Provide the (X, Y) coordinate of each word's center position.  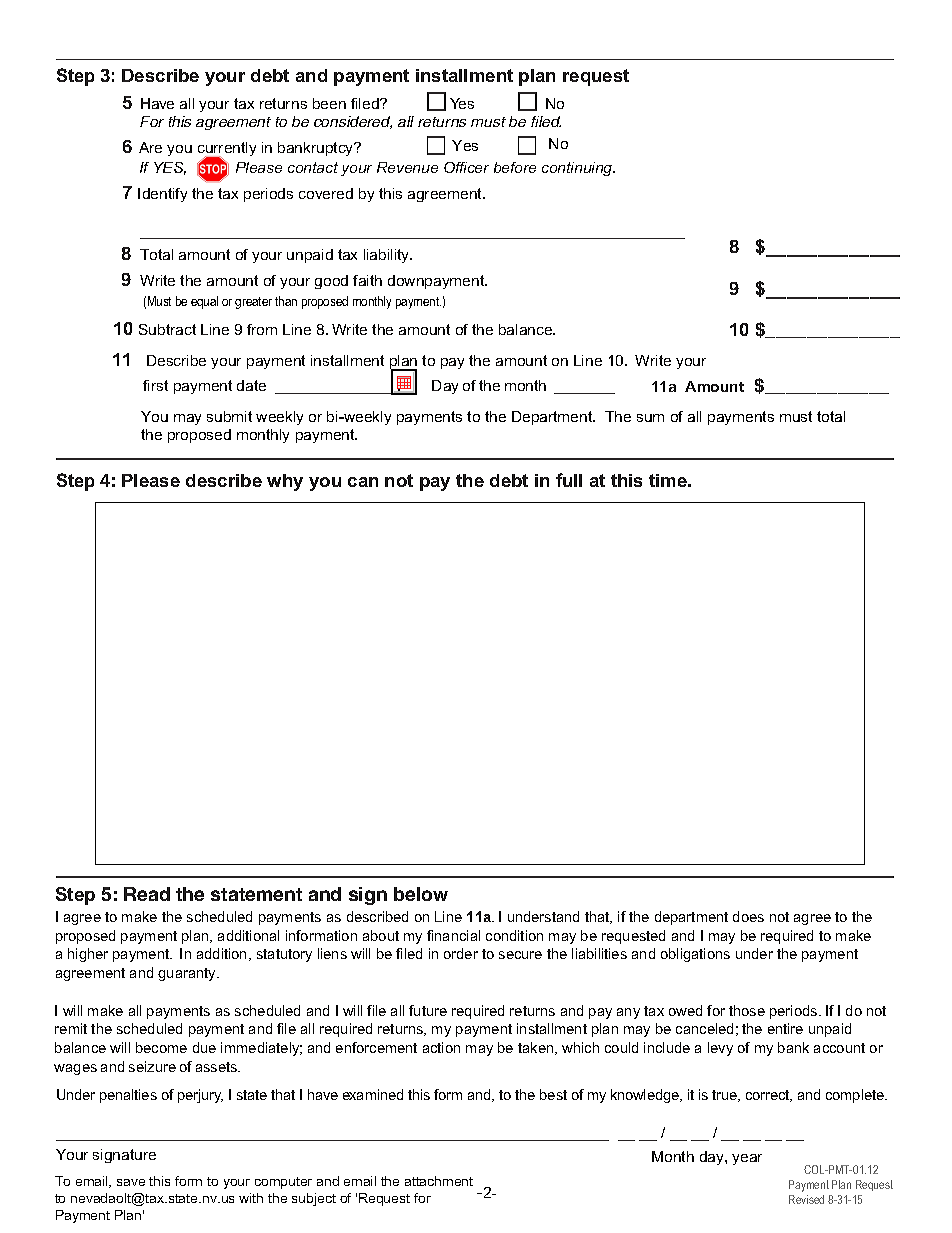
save (131, 1182)
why (285, 482)
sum (650, 418)
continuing (578, 169)
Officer (466, 167)
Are (150, 147)
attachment (439, 1181)
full (569, 480)
